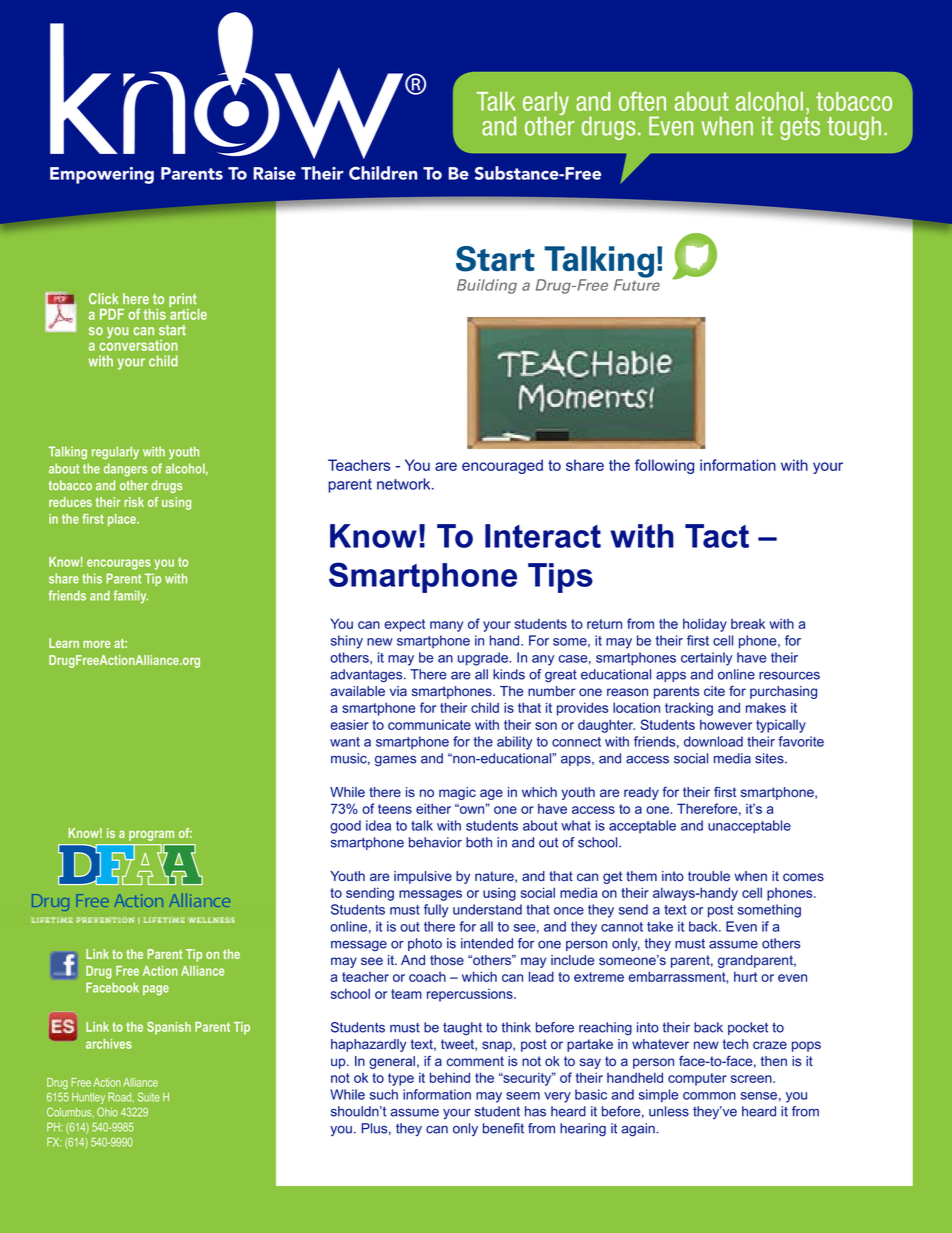 The height and width of the page is (1233, 952). Describe the element at coordinates (172, 330) in the page. I see `start` at that location.
